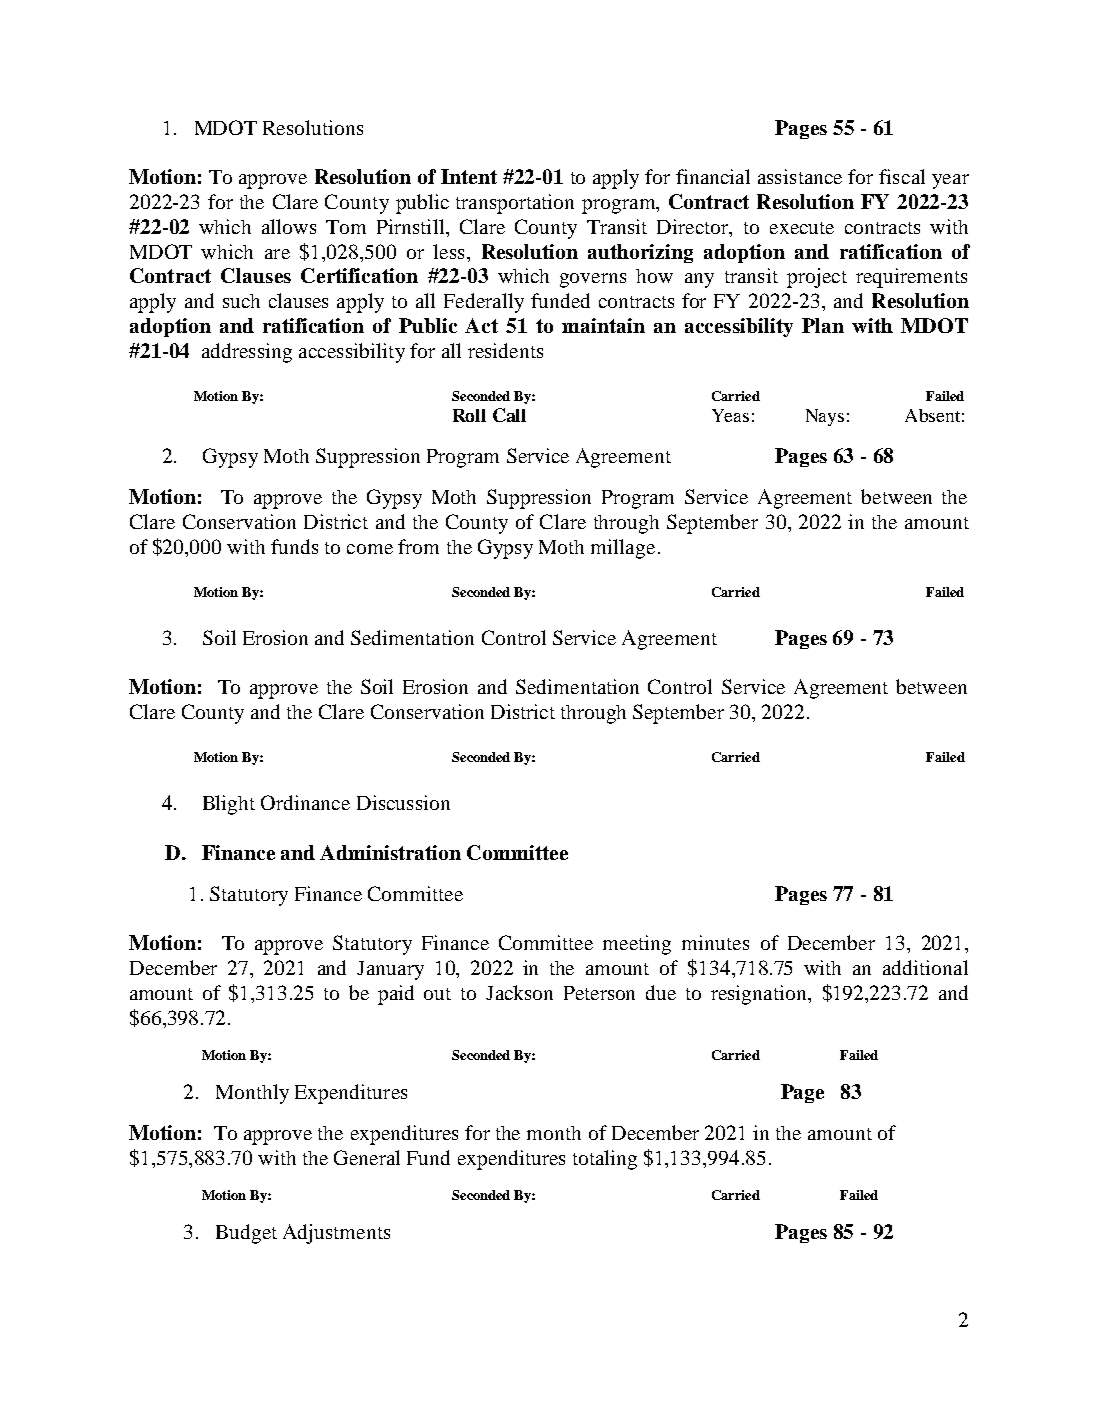  I want to click on additional, so click(925, 967).
